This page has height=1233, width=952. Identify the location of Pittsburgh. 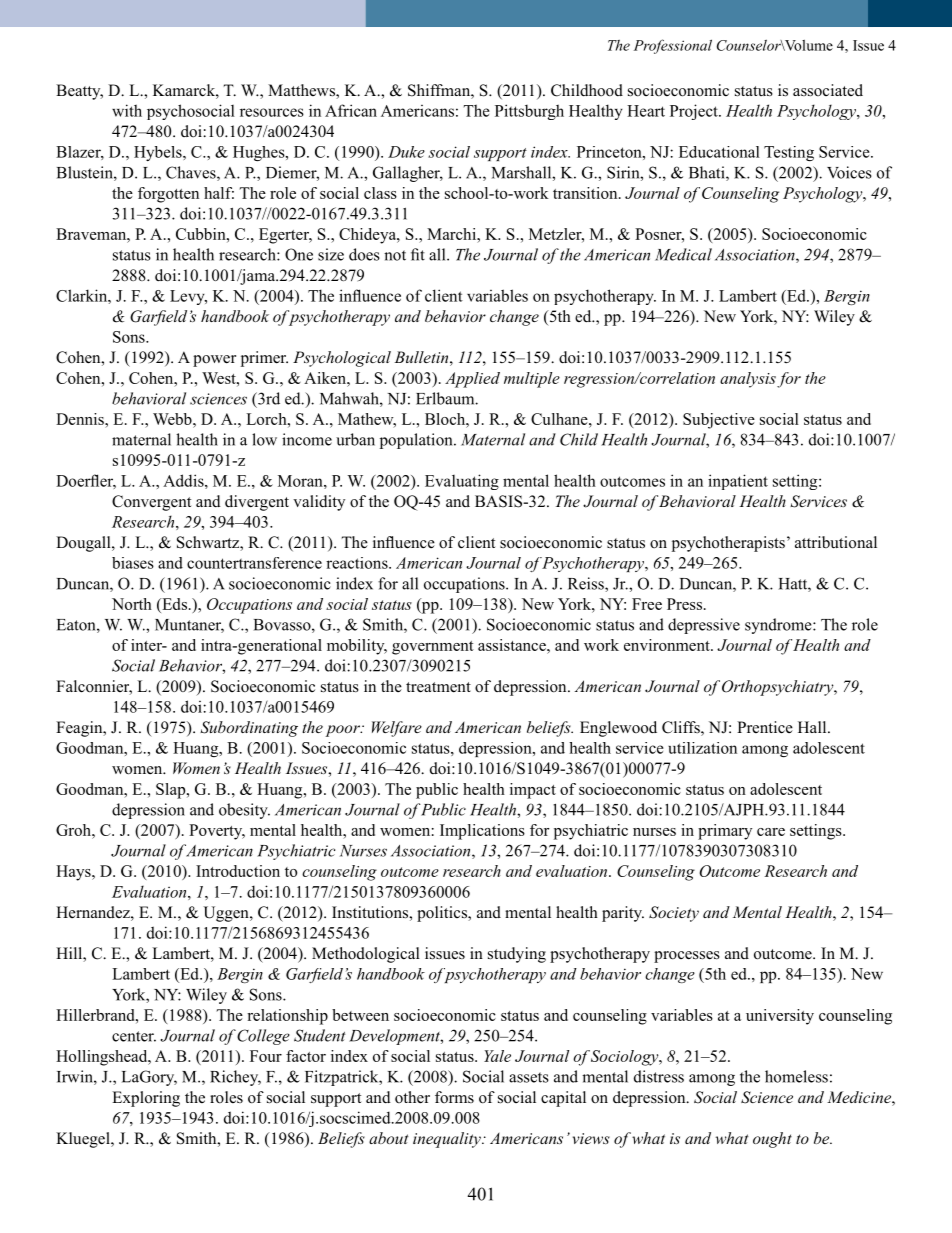
(529, 112).
